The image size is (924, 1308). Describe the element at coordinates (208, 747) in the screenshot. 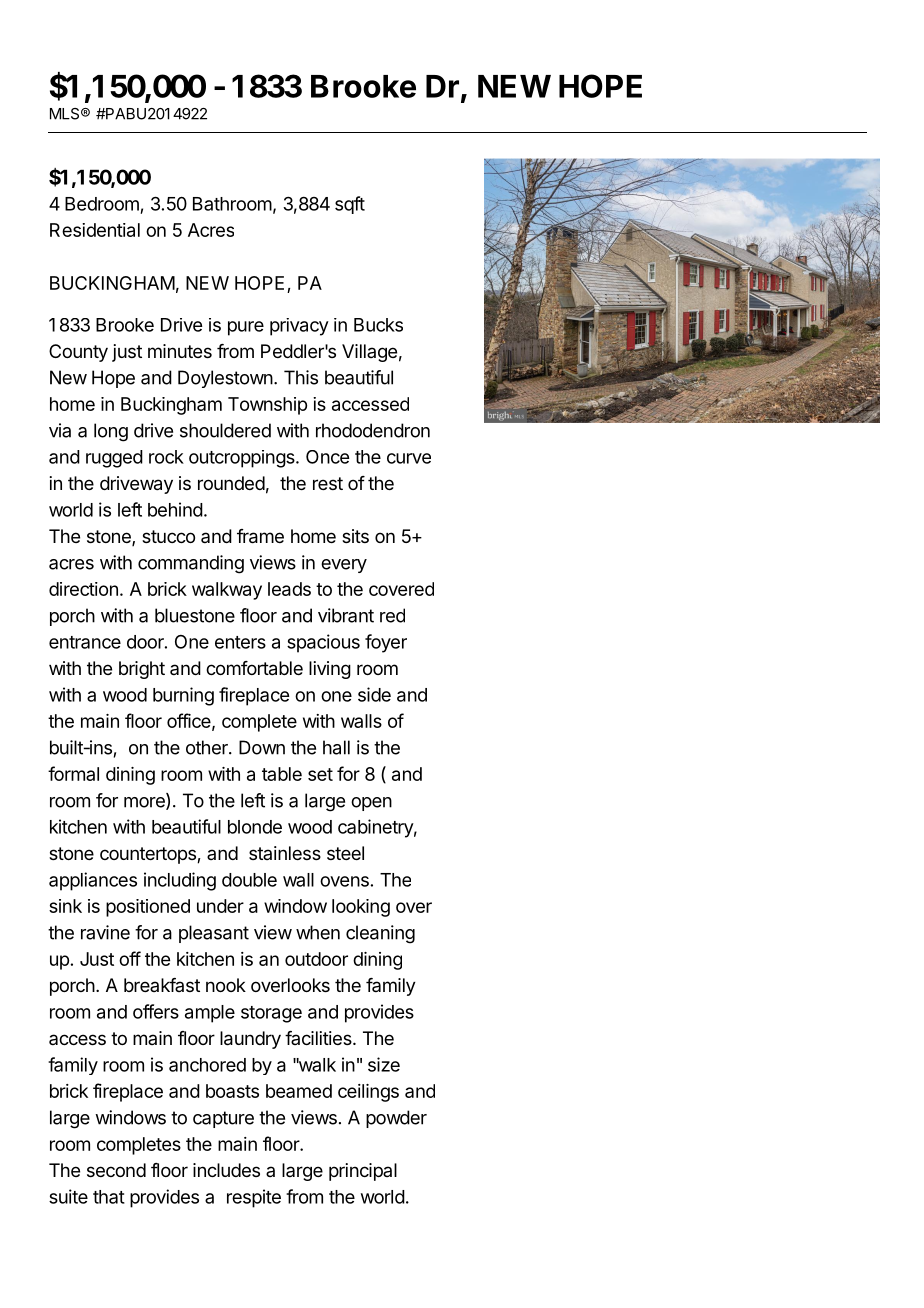

I see `other` at that location.
